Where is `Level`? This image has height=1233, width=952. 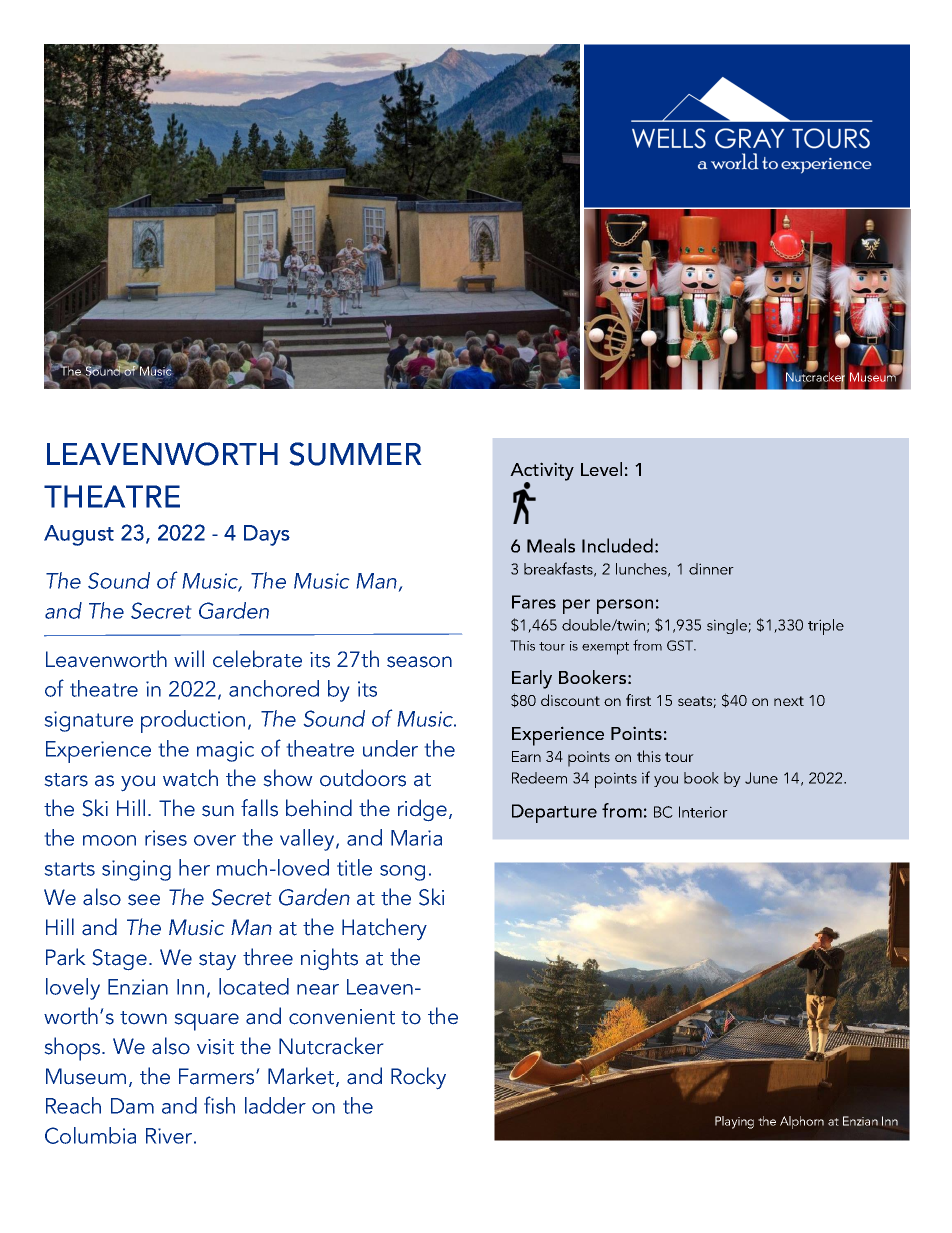 Level is located at coordinates (601, 469).
